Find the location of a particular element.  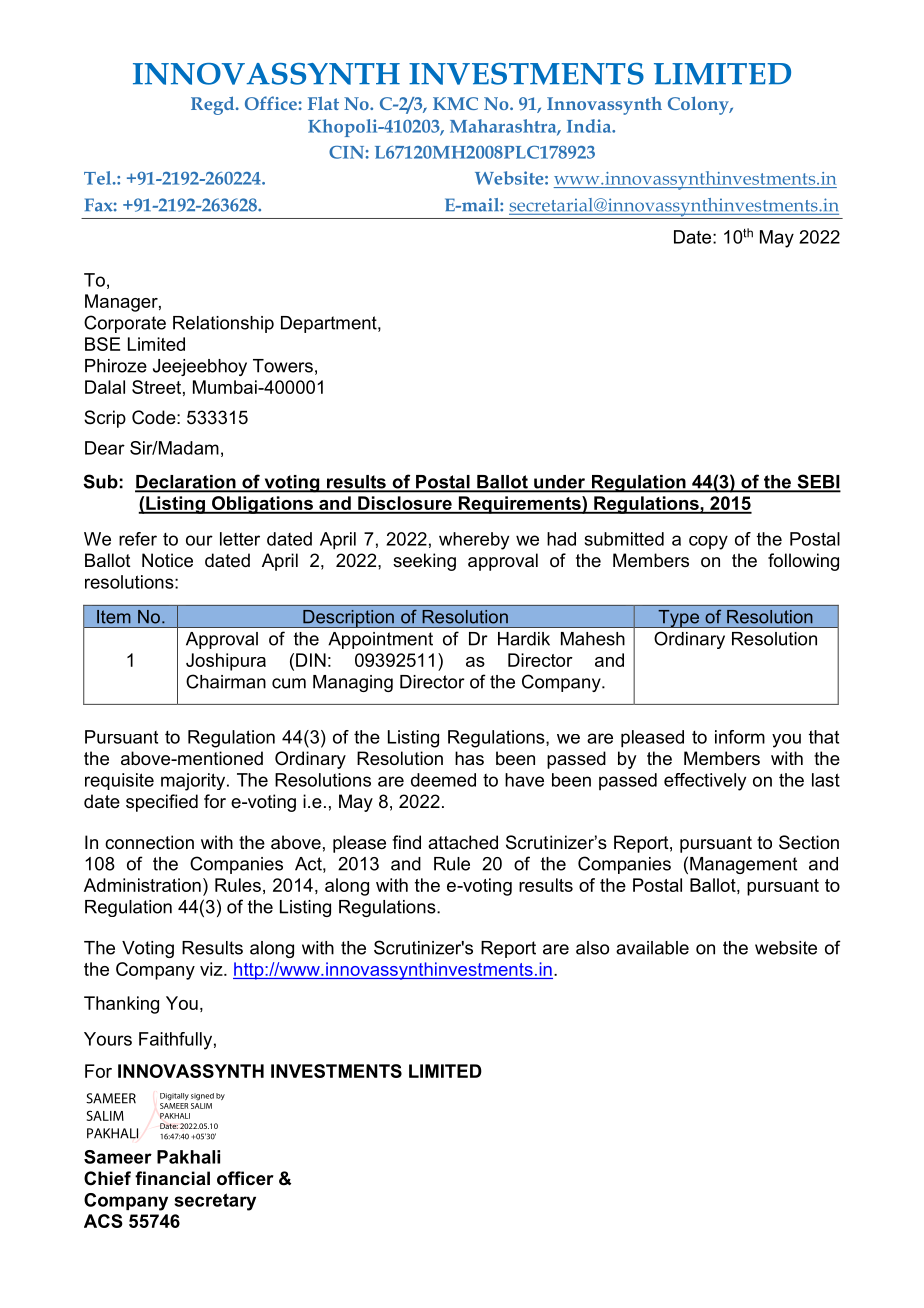

Department is located at coordinates (330, 324).
